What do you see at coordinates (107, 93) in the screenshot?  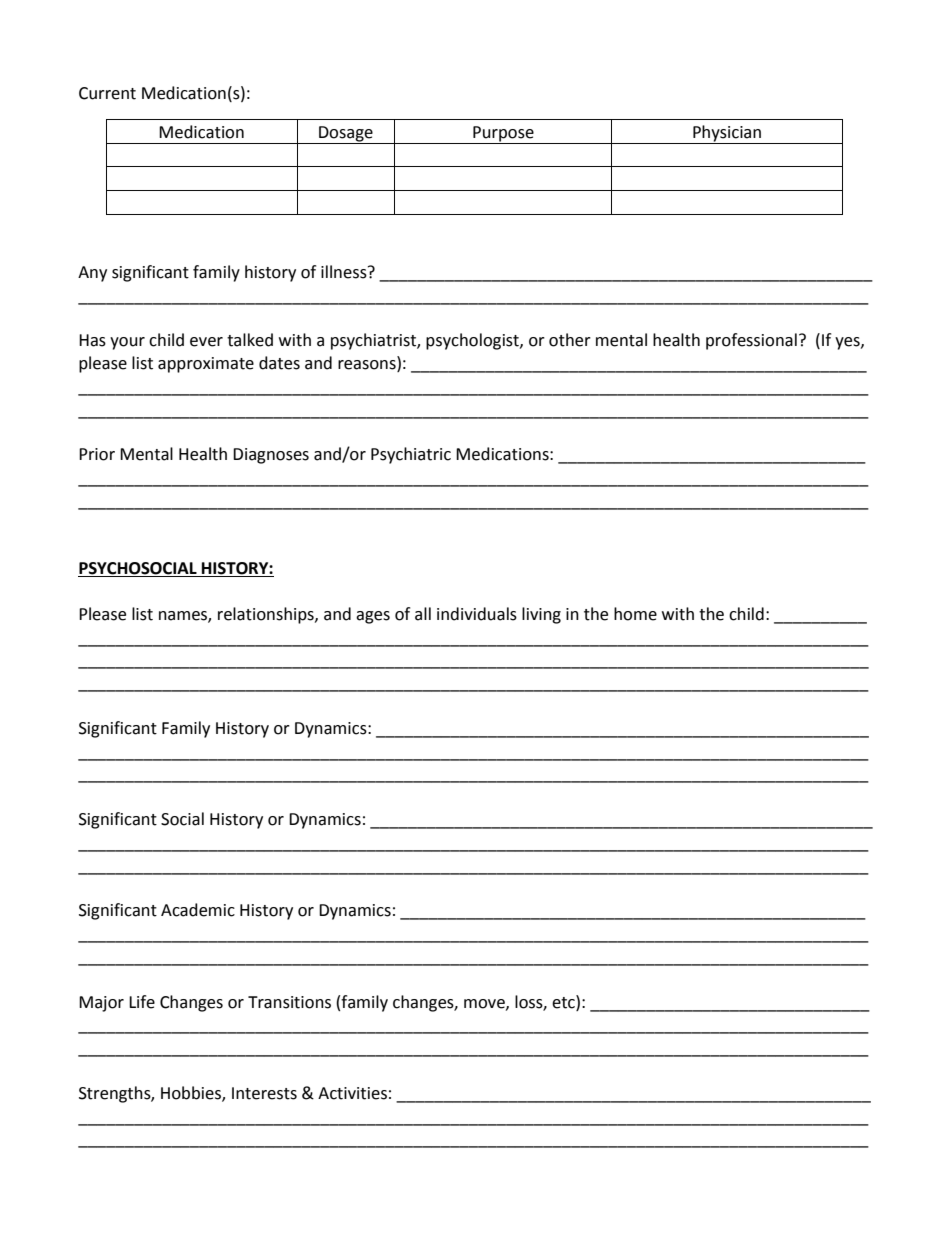 I see `Current` at bounding box center [107, 93].
